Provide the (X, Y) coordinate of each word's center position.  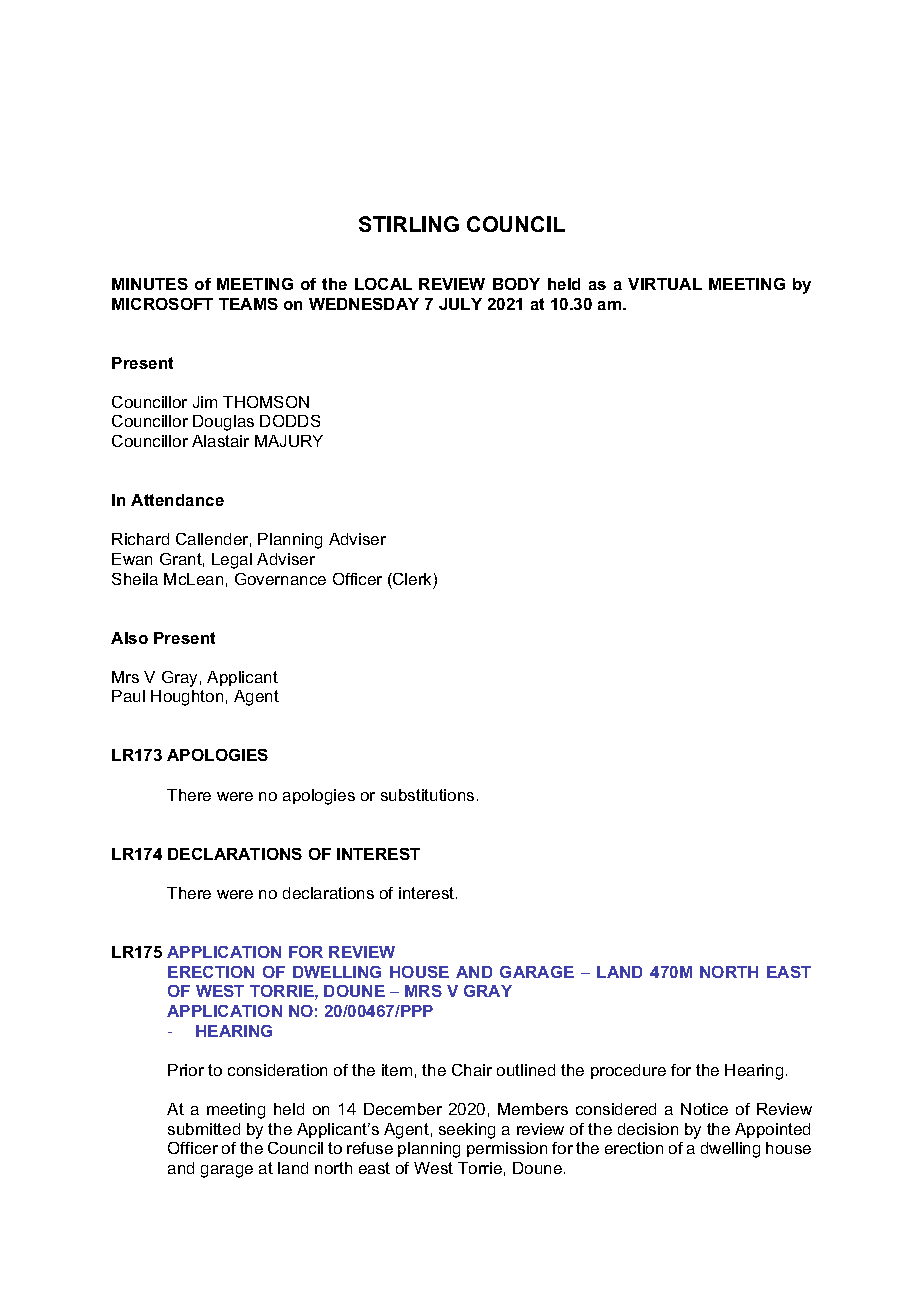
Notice (704, 1109)
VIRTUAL (665, 284)
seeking (467, 1131)
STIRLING (409, 224)
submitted (204, 1129)
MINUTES (150, 284)
